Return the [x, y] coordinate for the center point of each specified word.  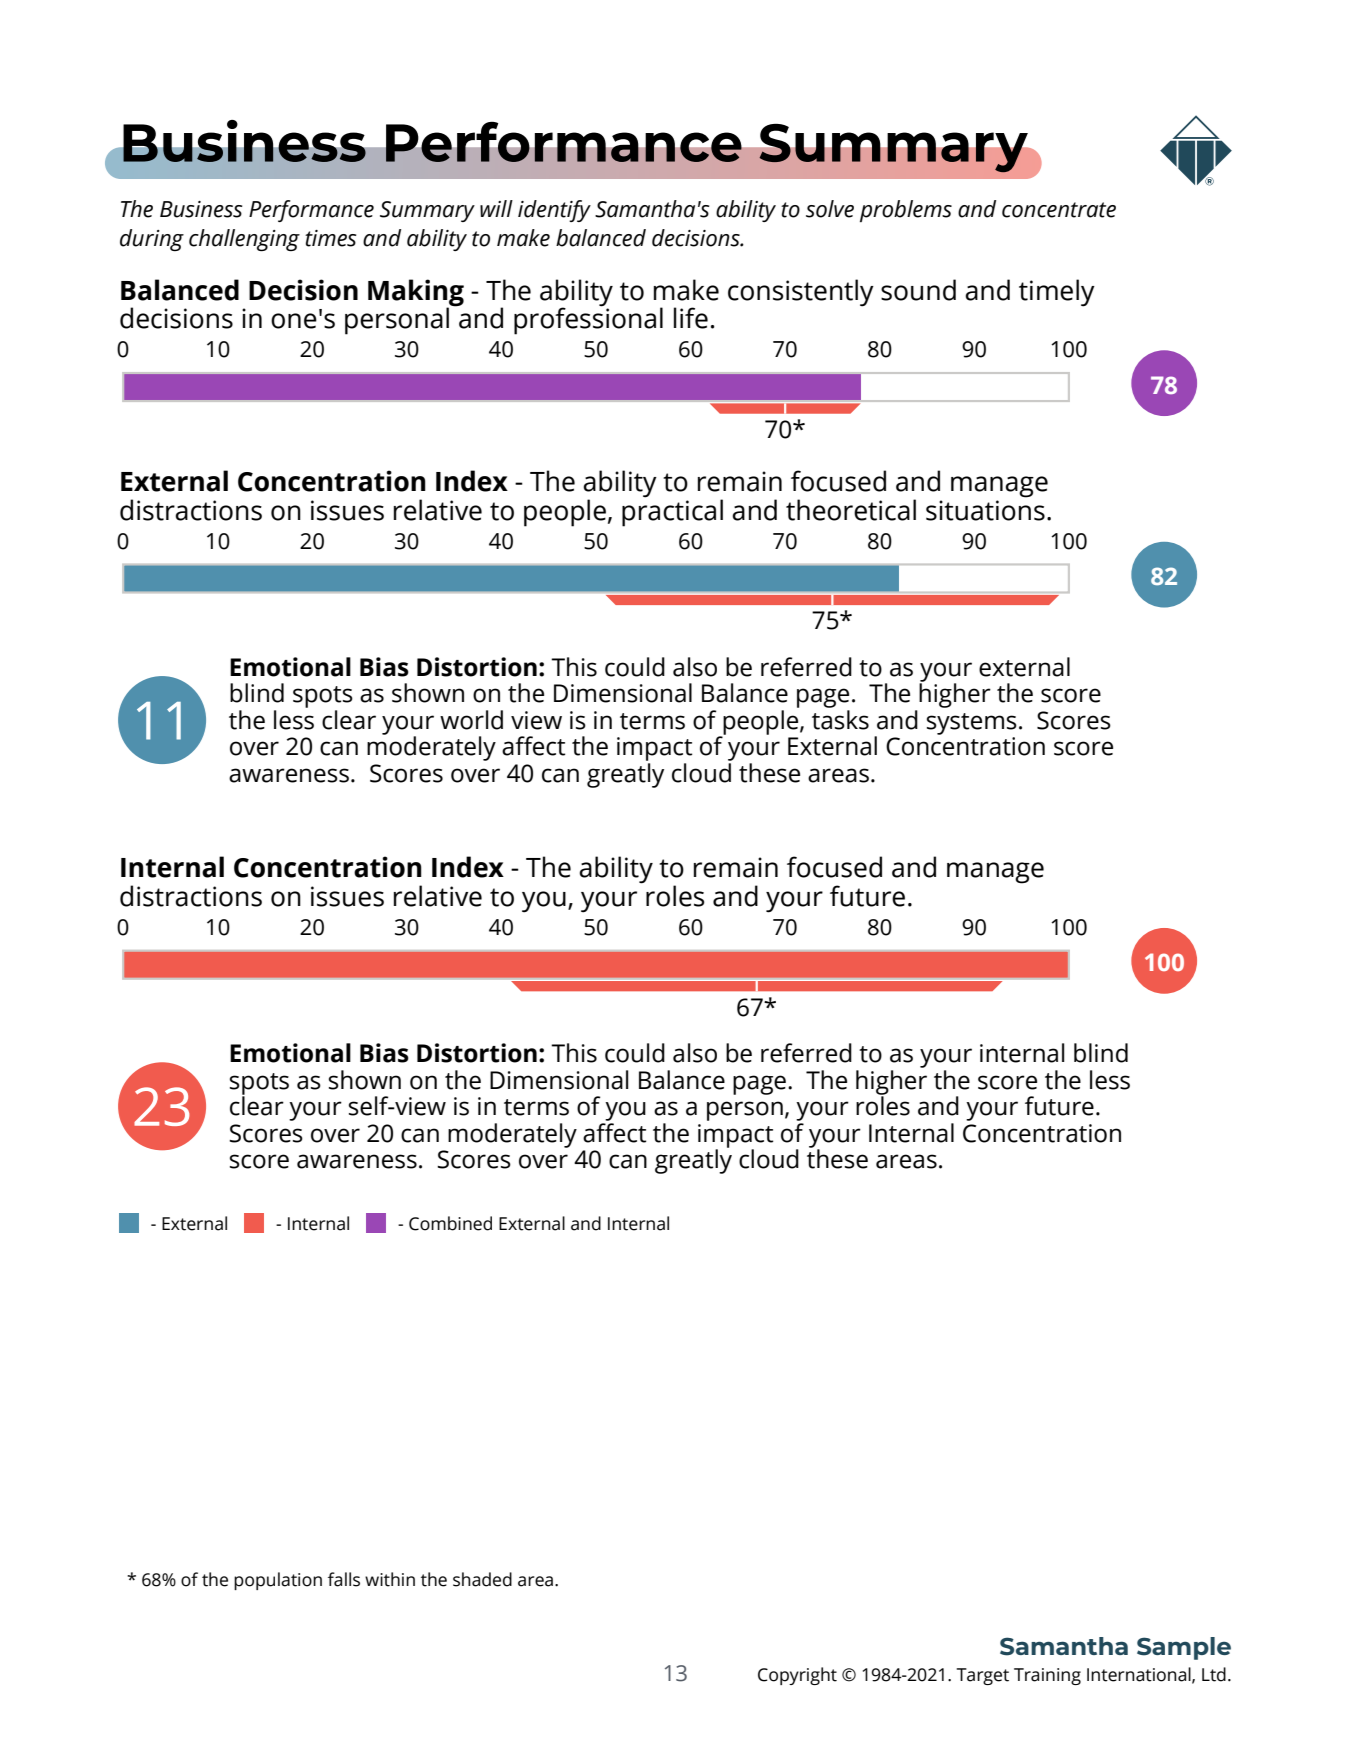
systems [972, 724]
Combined [450, 1223]
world [471, 720]
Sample [1184, 1648]
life [691, 318]
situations [985, 510]
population [278, 1581]
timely [1057, 293]
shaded [482, 1579]
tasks [840, 720]
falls [344, 1579]
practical [672, 512]
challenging [244, 240]
